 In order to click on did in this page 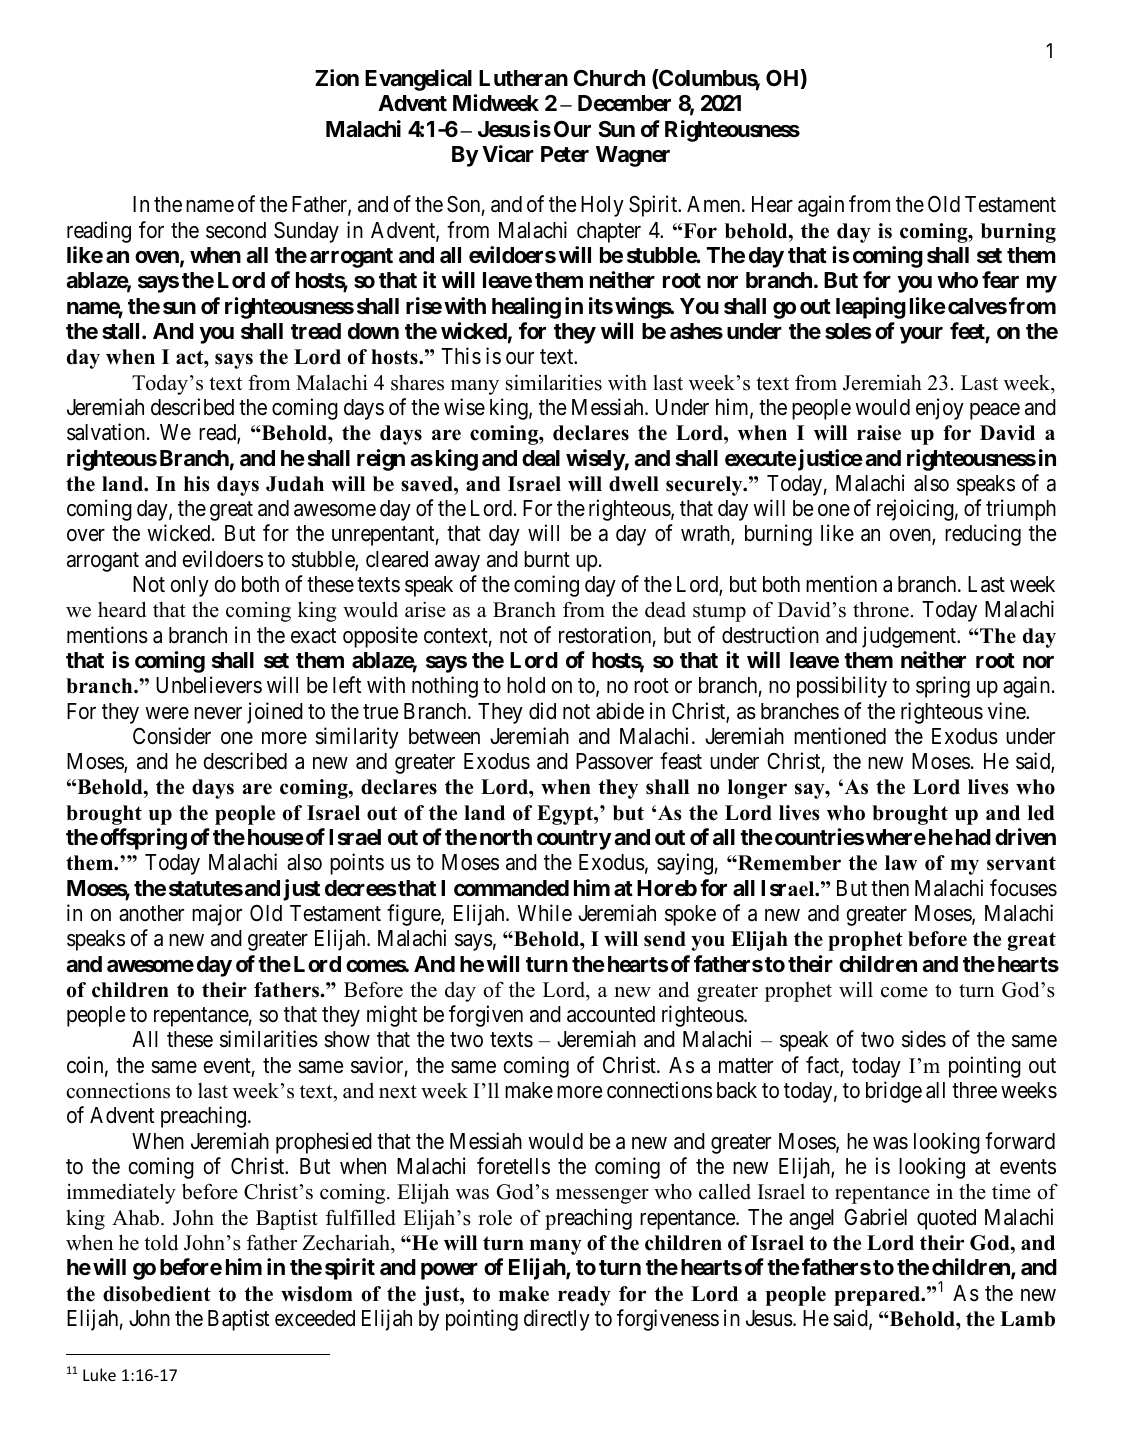, I will do `click(542, 710)`.
